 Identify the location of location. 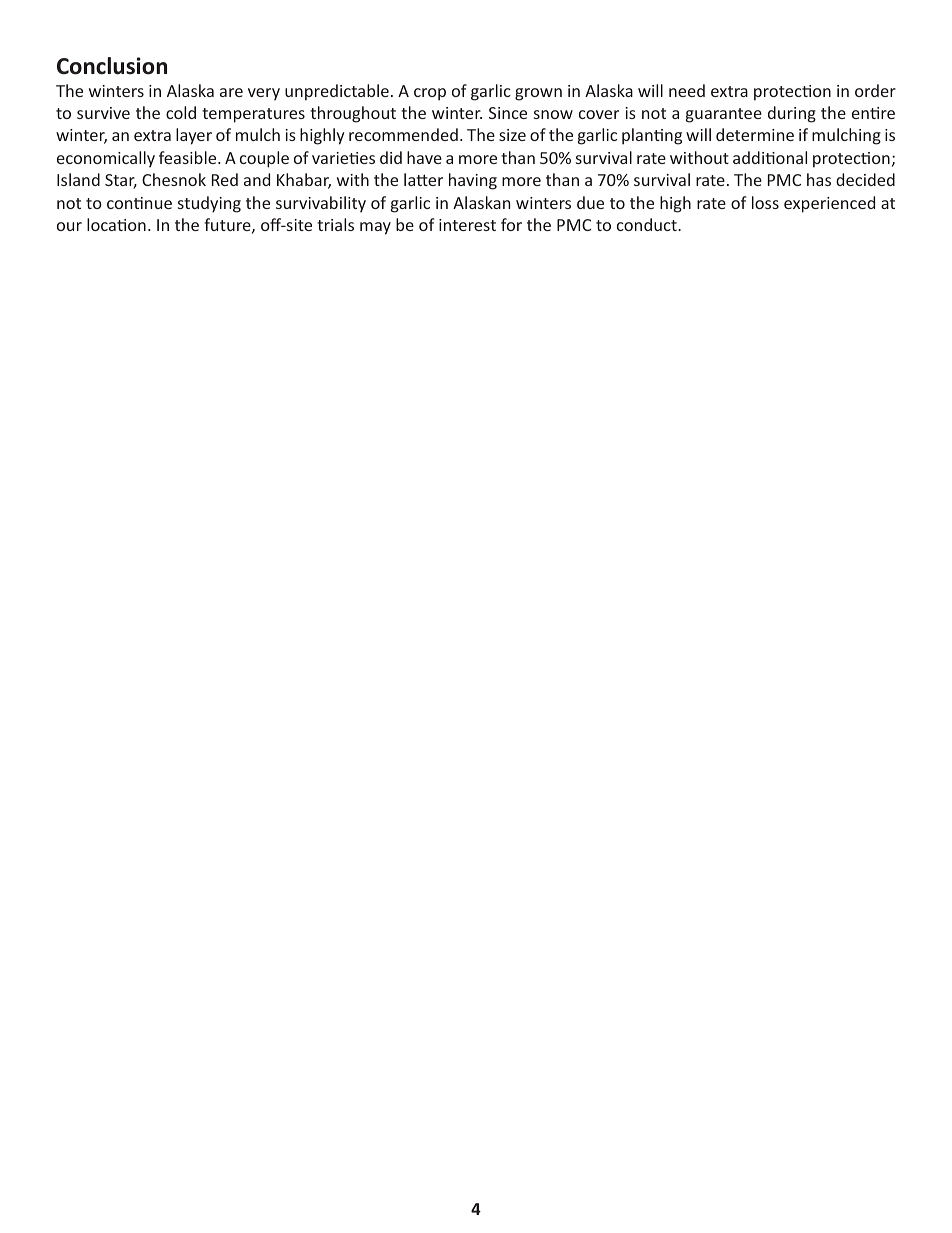
(116, 224).
